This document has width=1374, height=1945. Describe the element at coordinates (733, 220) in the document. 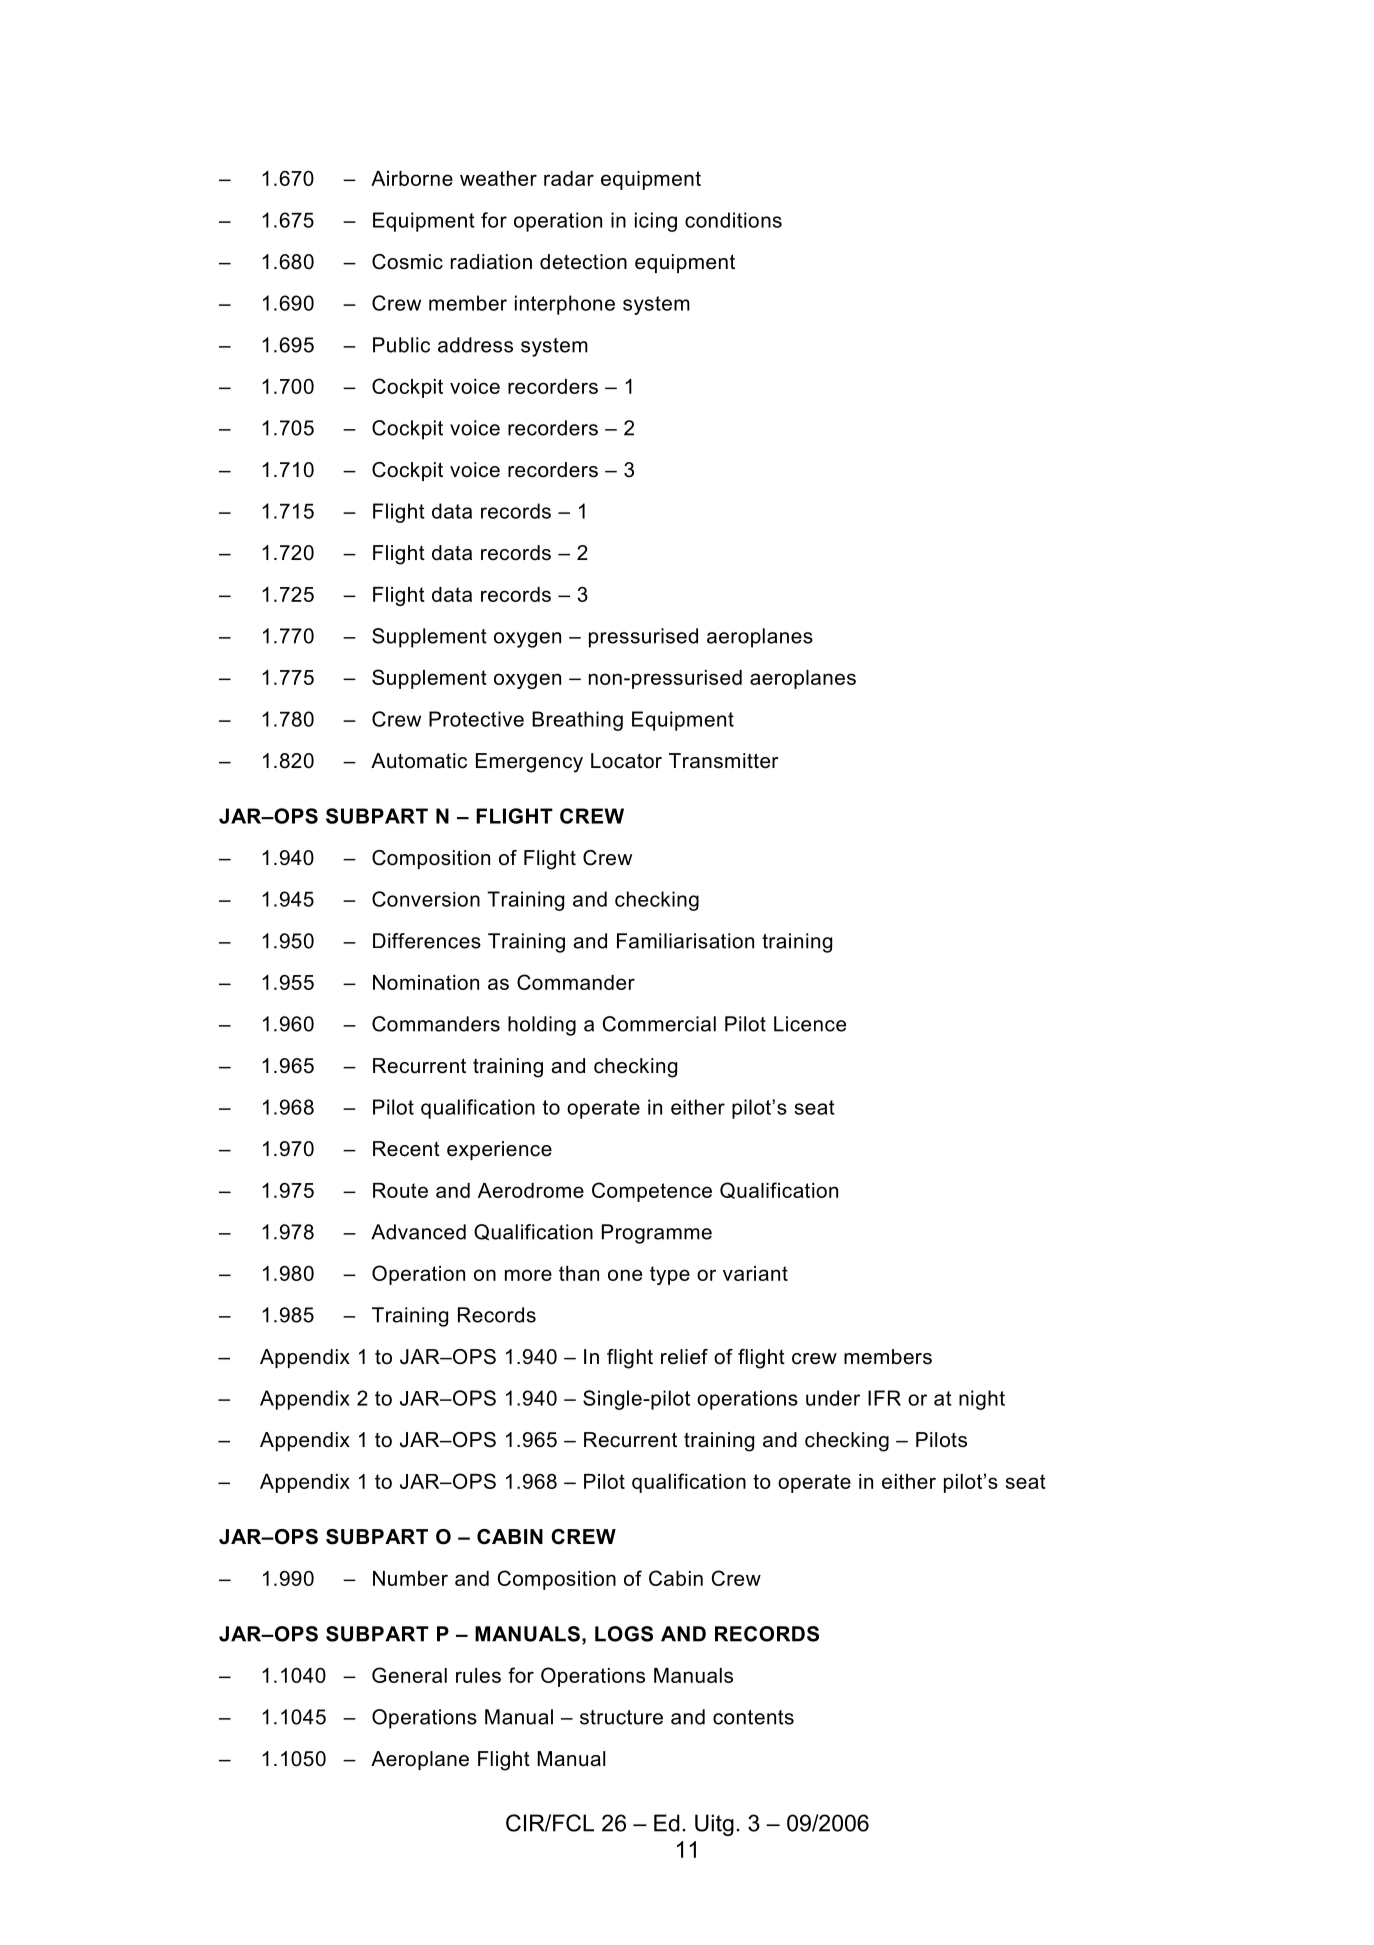

I see `conditions` at that location.
